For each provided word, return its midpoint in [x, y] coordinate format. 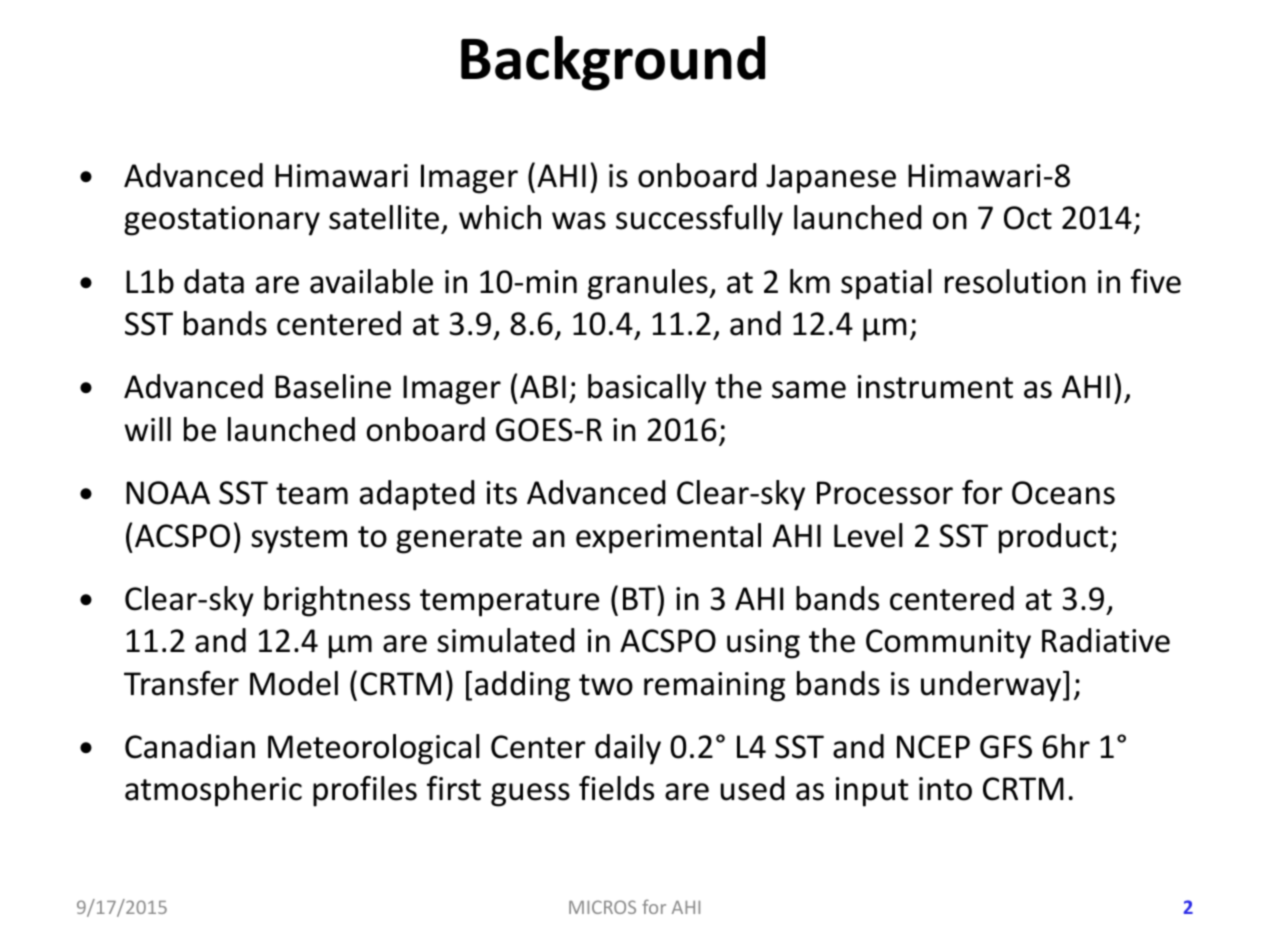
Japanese [831, 179]
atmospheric [213, 791]
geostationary [222, 221]
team [312, 494]
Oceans [1063, 493]
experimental [668, 538]
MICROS [602, 907]
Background [613, 63]
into [945, 789]
